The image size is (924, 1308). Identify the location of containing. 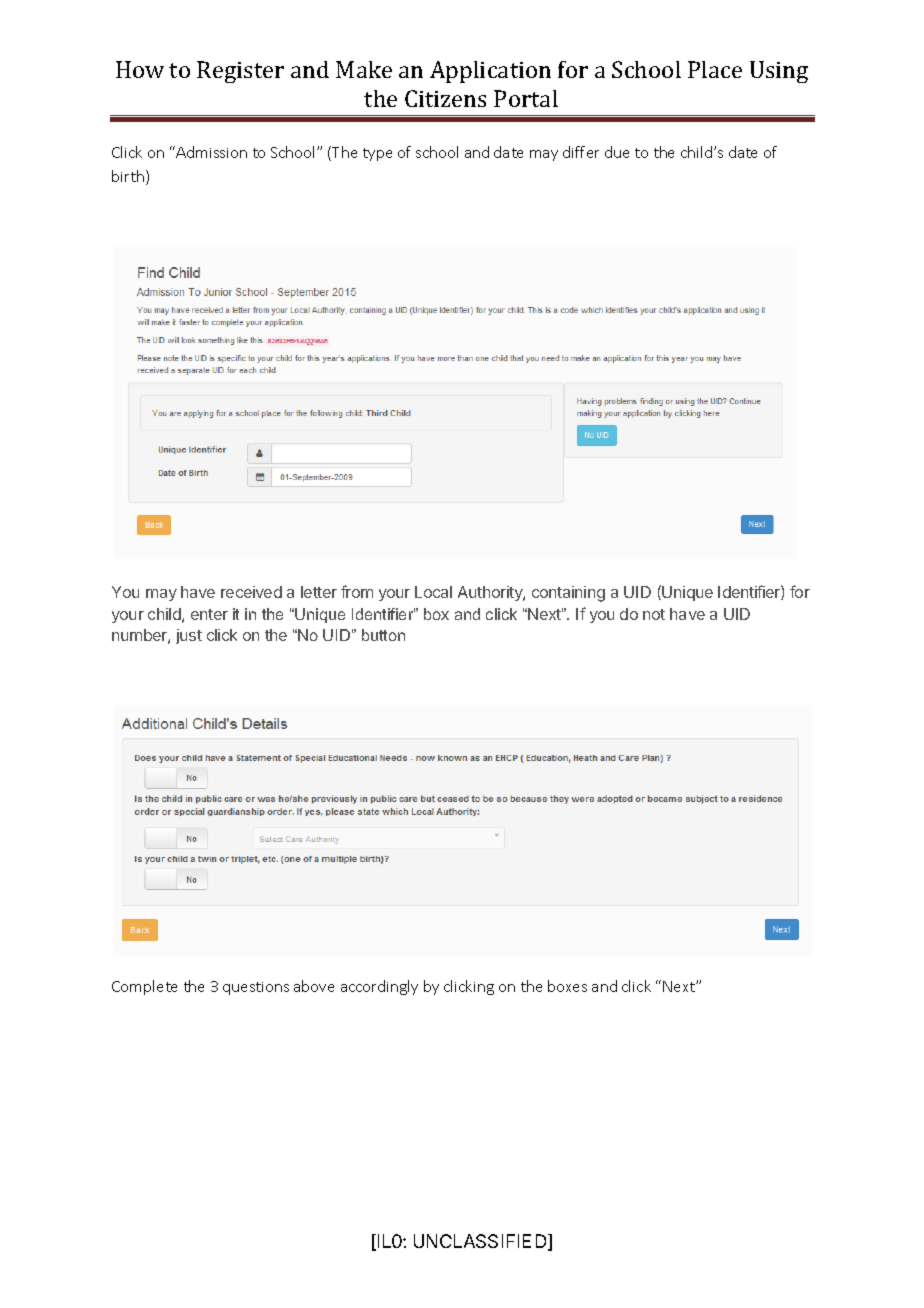
(568, 594).
